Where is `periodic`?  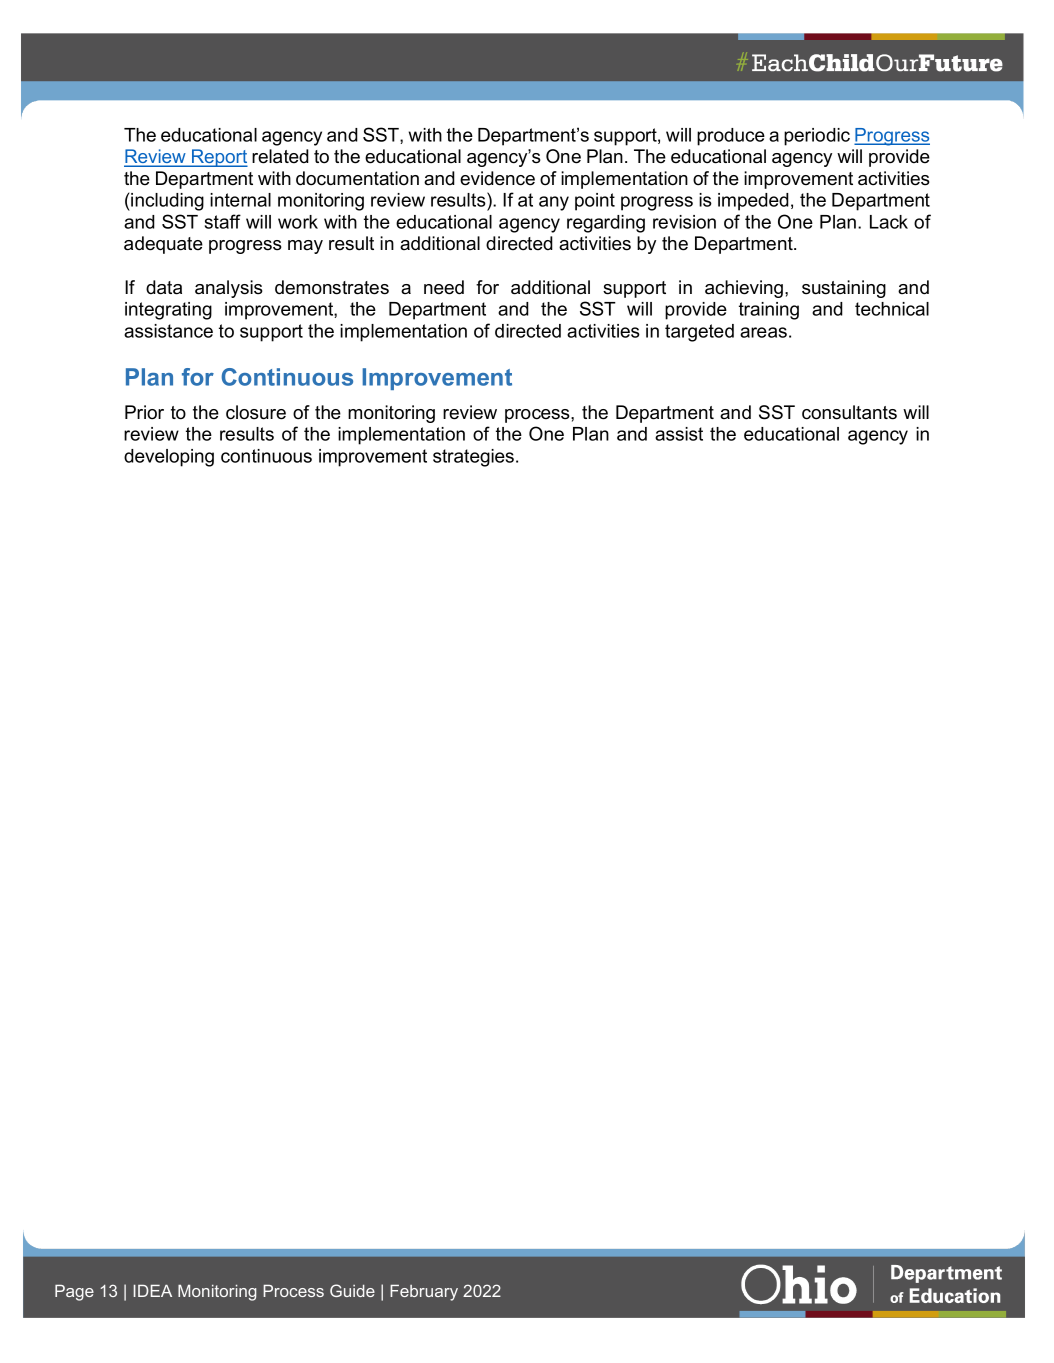 periodic is located at coordinates (817, 137).
